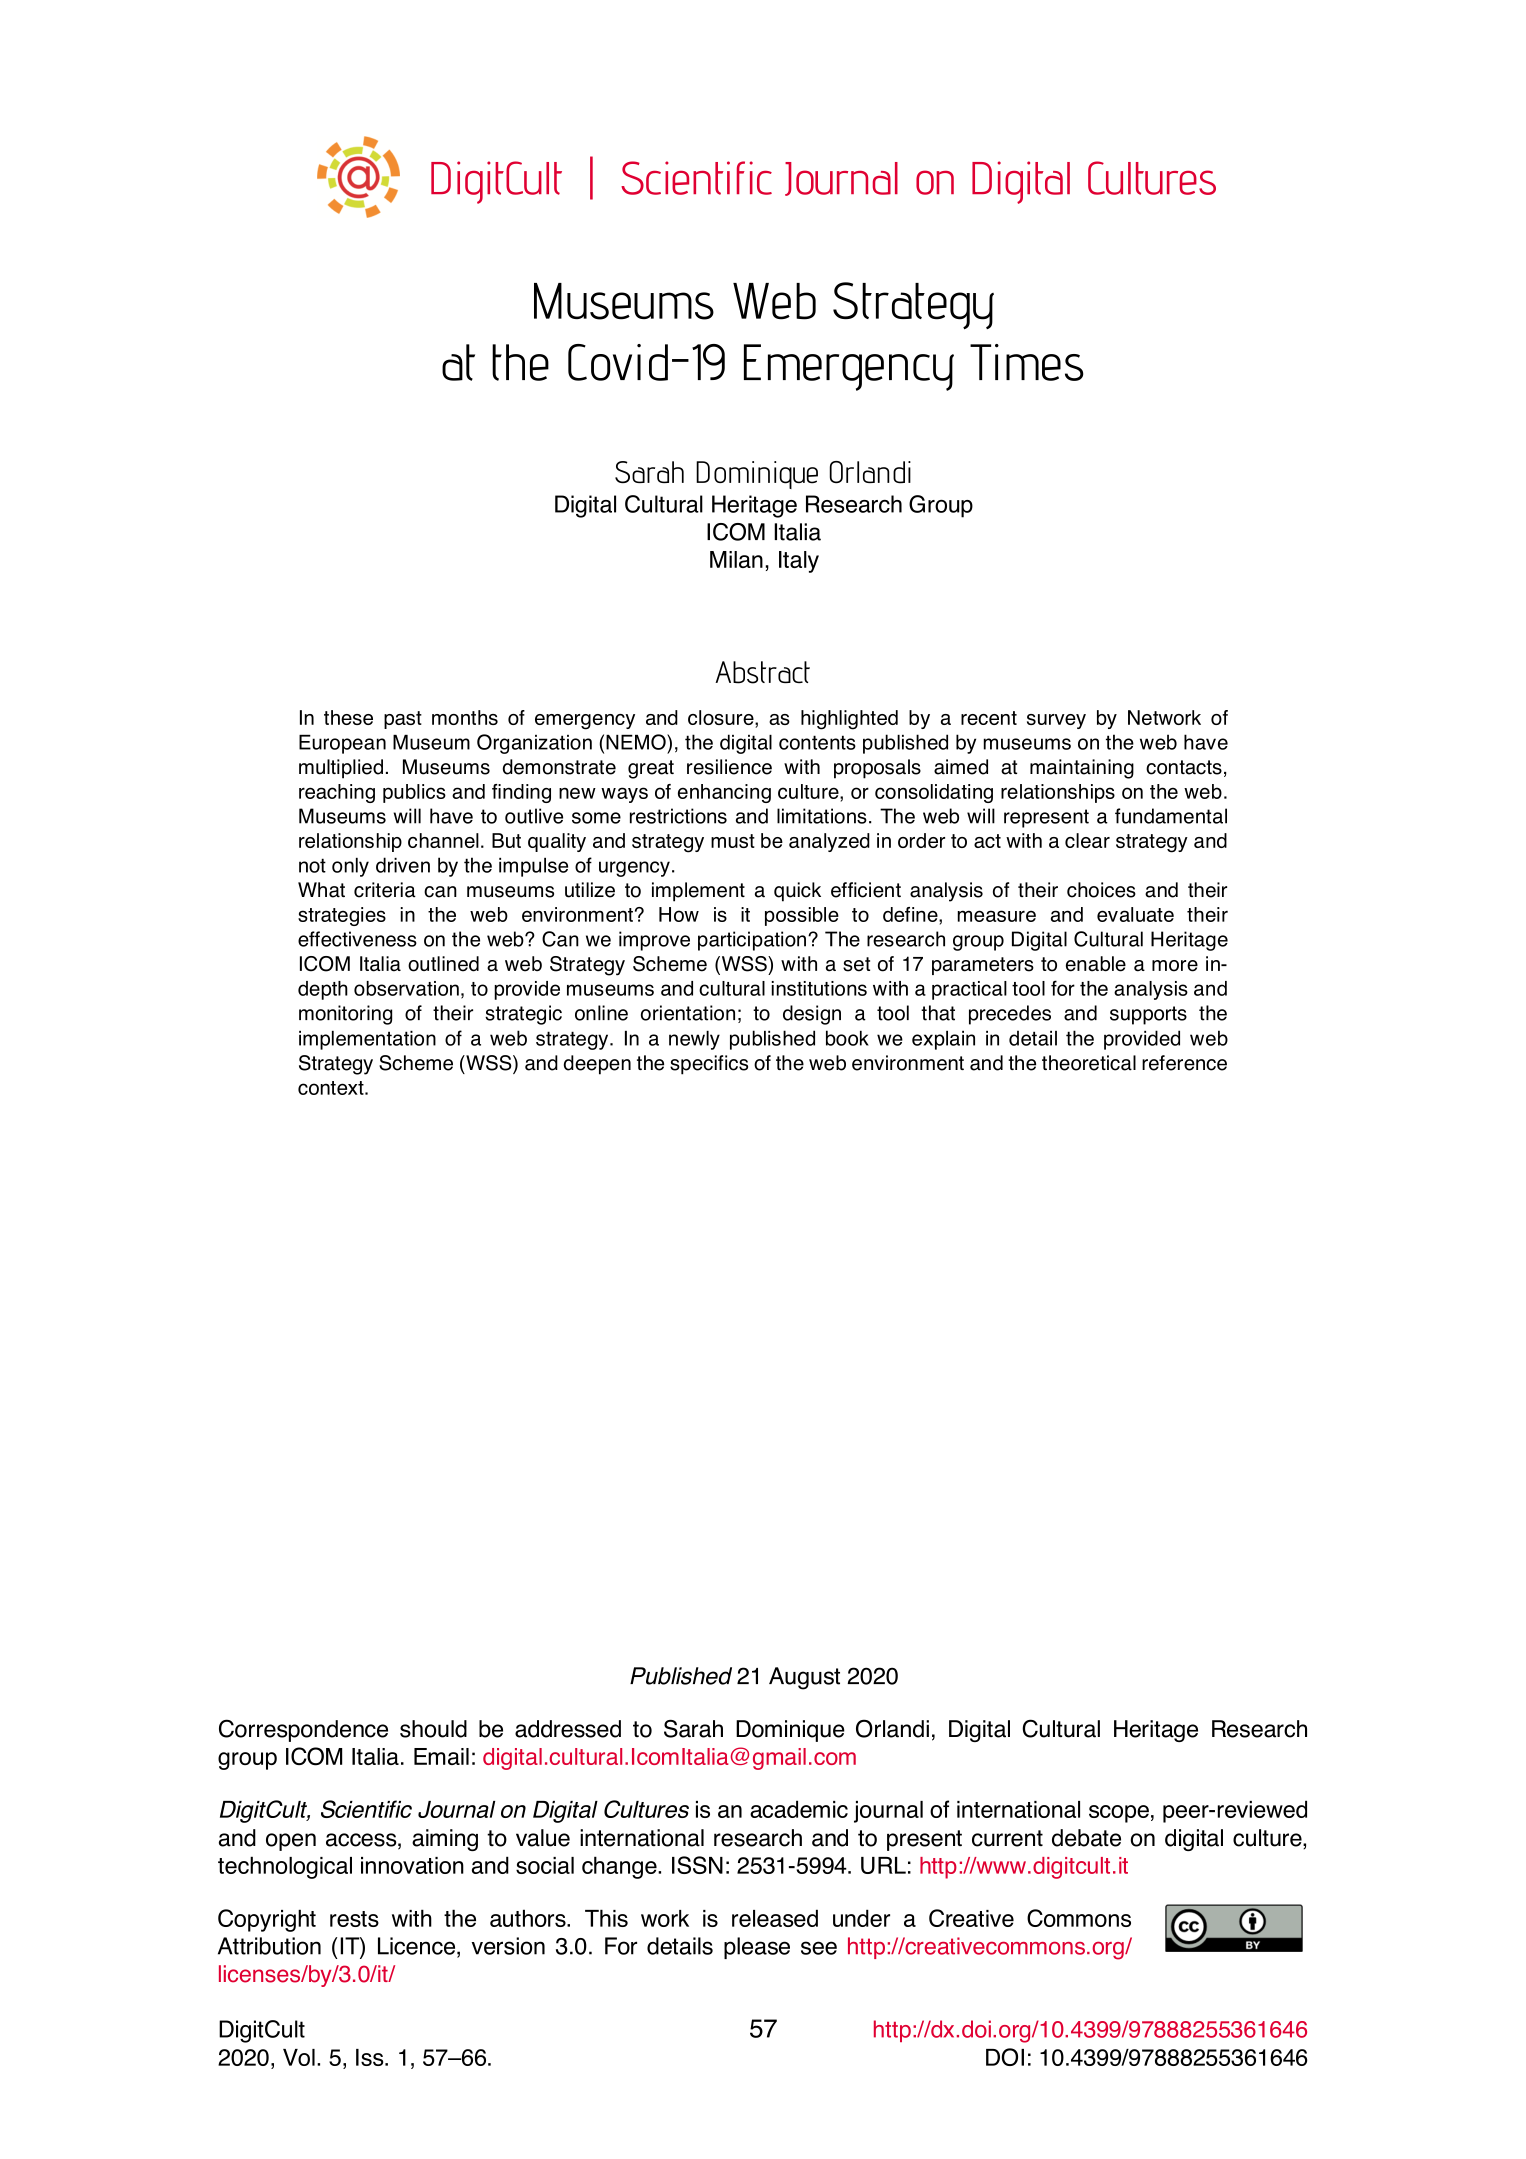 Image resolution: width=1526 pixels, height=2159 pixels. I want to click on Milan, so click(736, 559).
